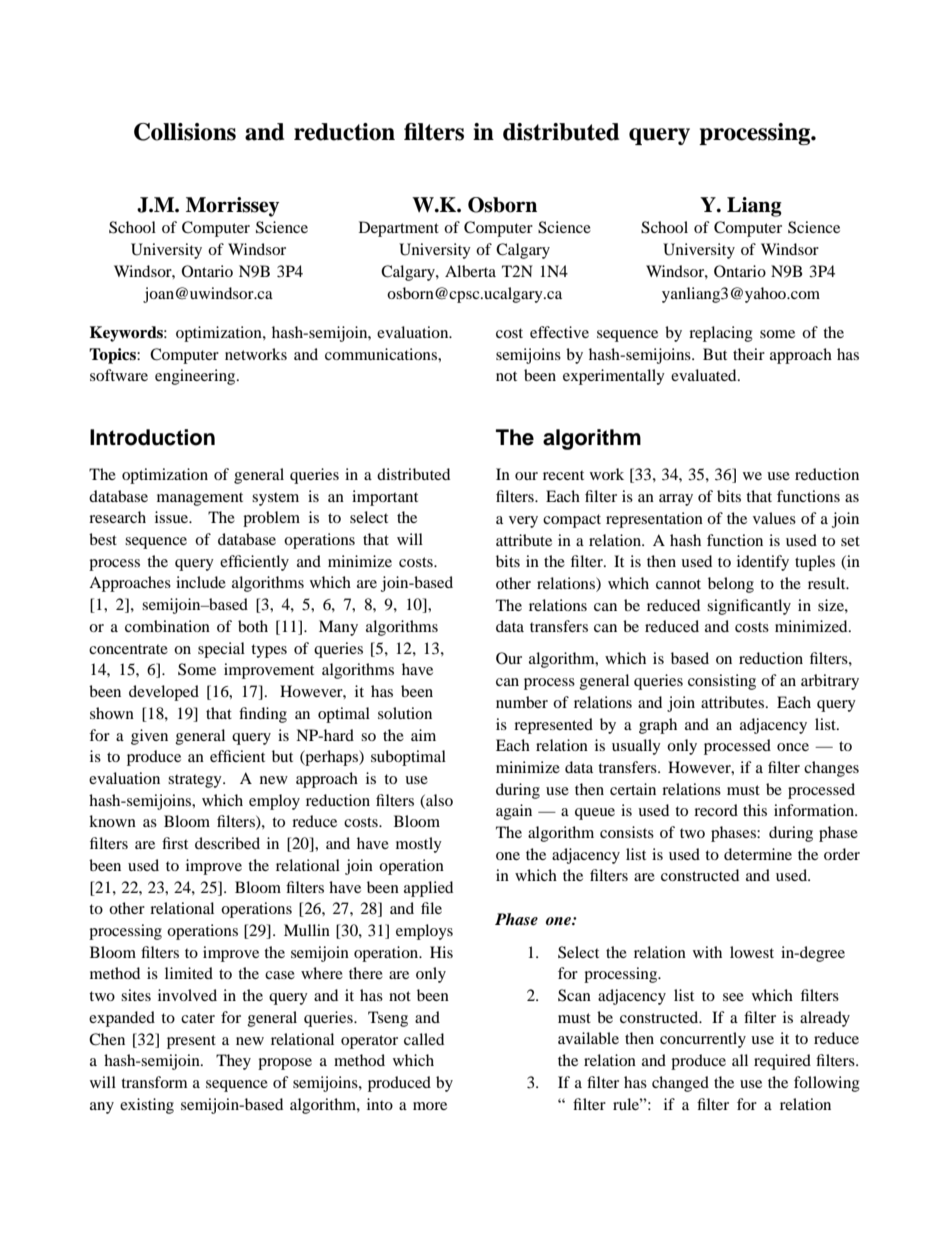 This image has width=952, height=1233. I want to click on combination, so click(167, 626).
